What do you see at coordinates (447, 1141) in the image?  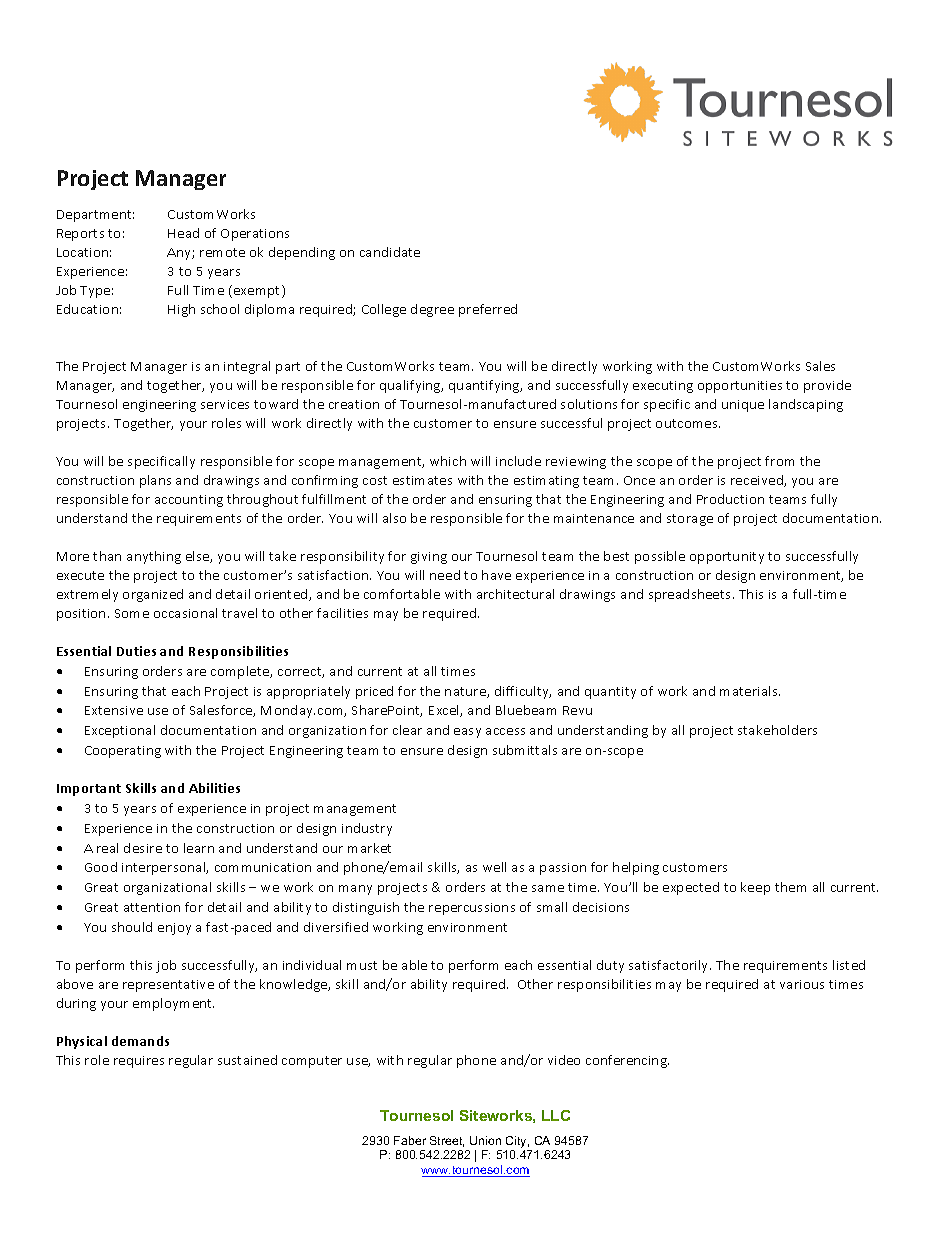 I see `Street` at bounding box center [447, 1141].
